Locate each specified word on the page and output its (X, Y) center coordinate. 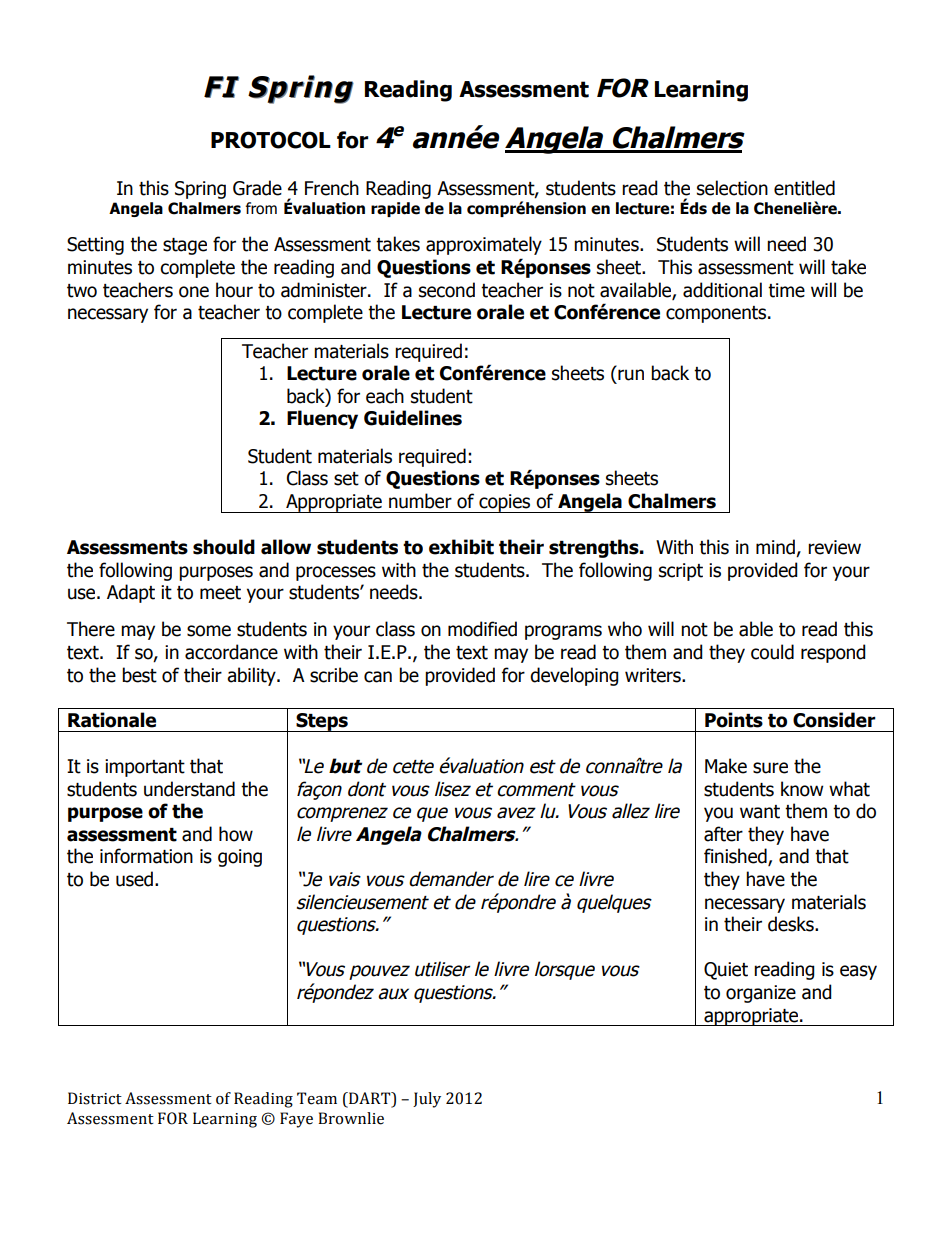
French (332, 188)
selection (732, 188)
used (134, 879)
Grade (257, 188)
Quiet (726, 971)
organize (761, 994)
